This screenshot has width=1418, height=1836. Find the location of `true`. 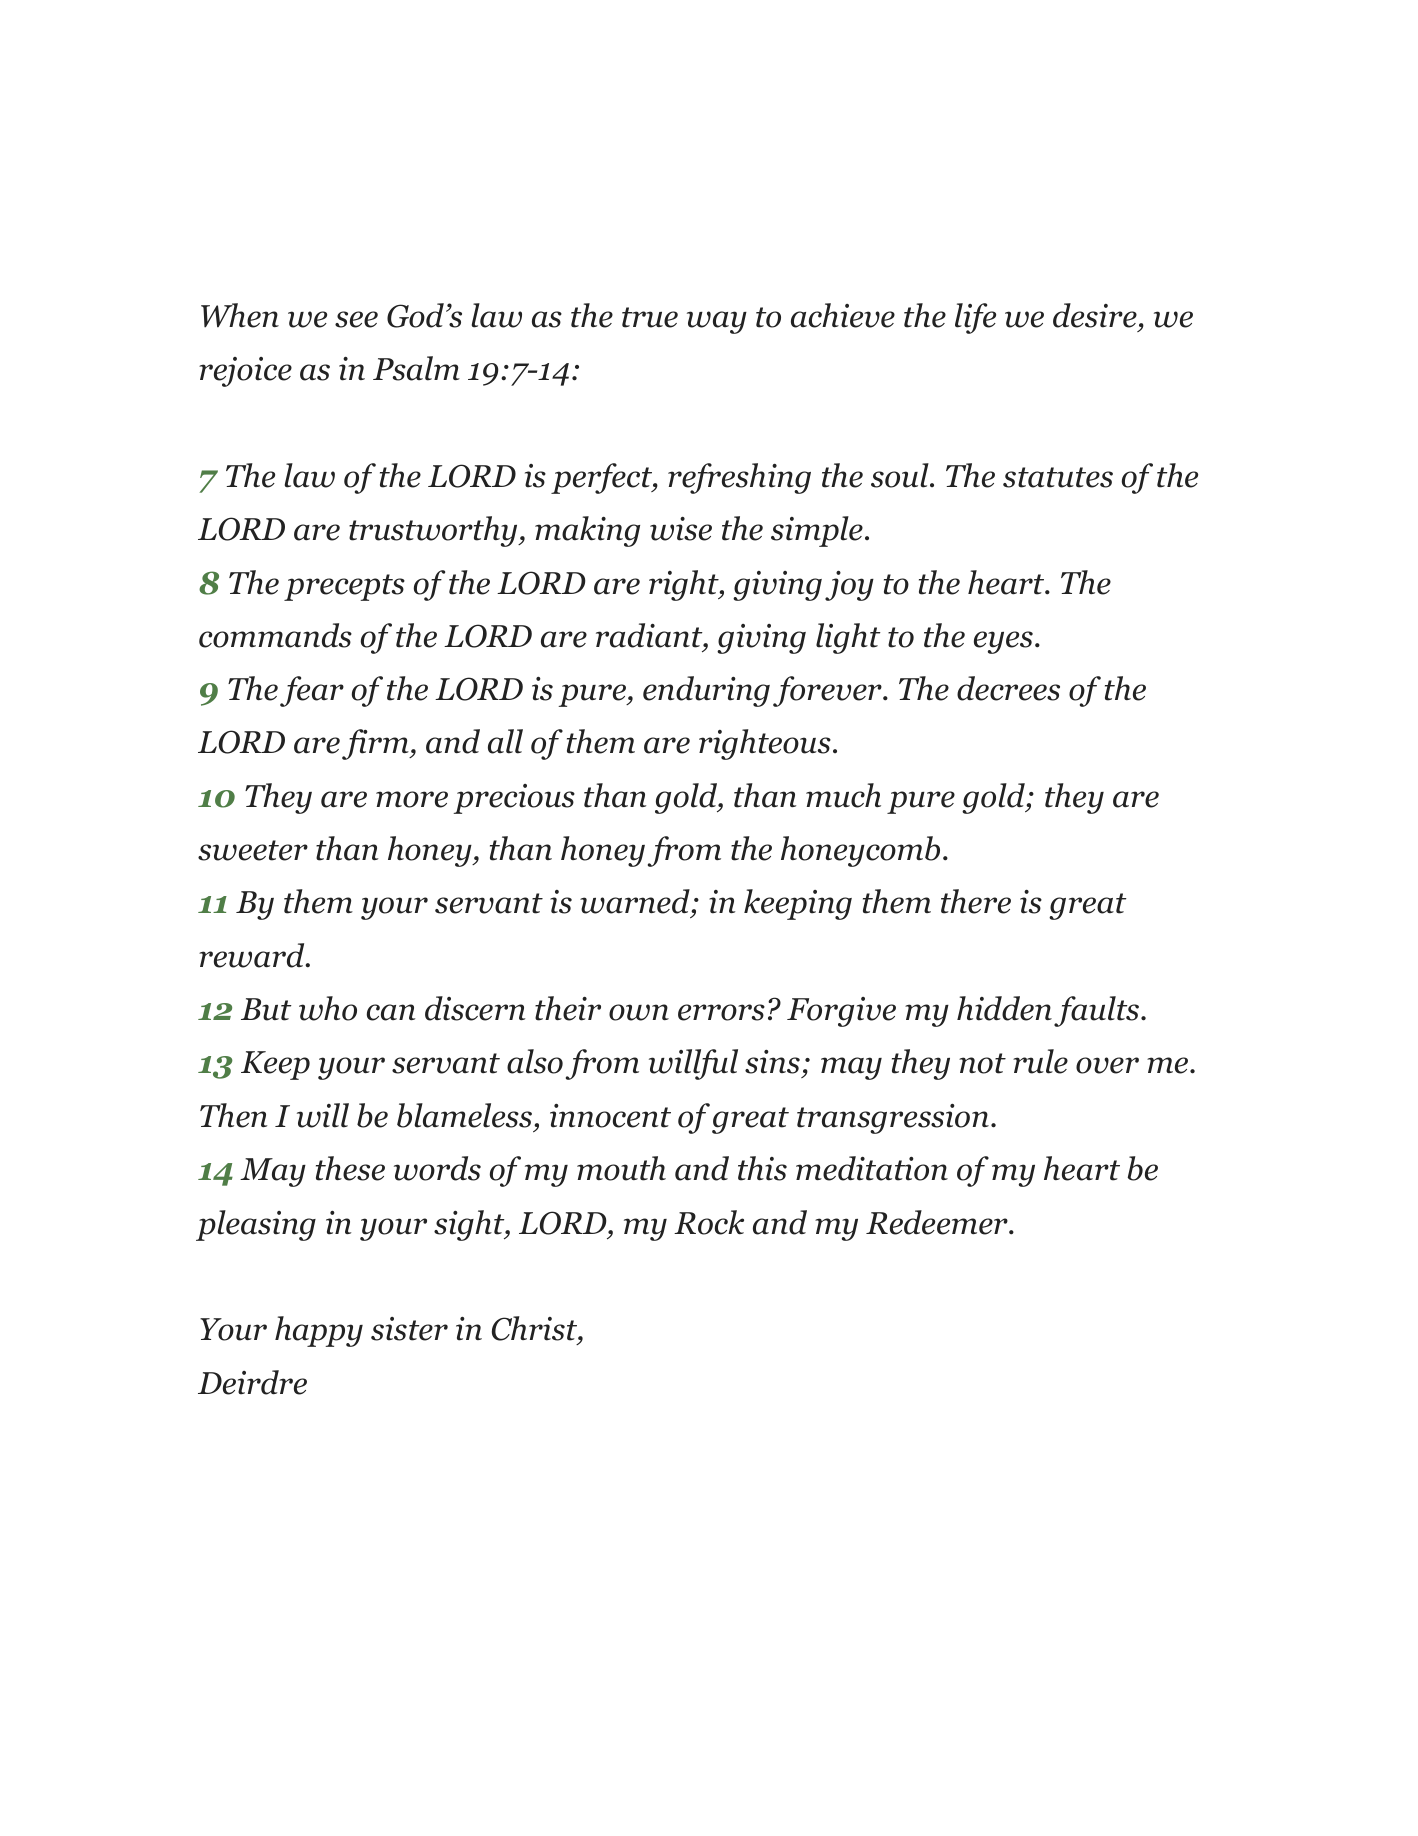

true is located at coordinates (650, 317).
